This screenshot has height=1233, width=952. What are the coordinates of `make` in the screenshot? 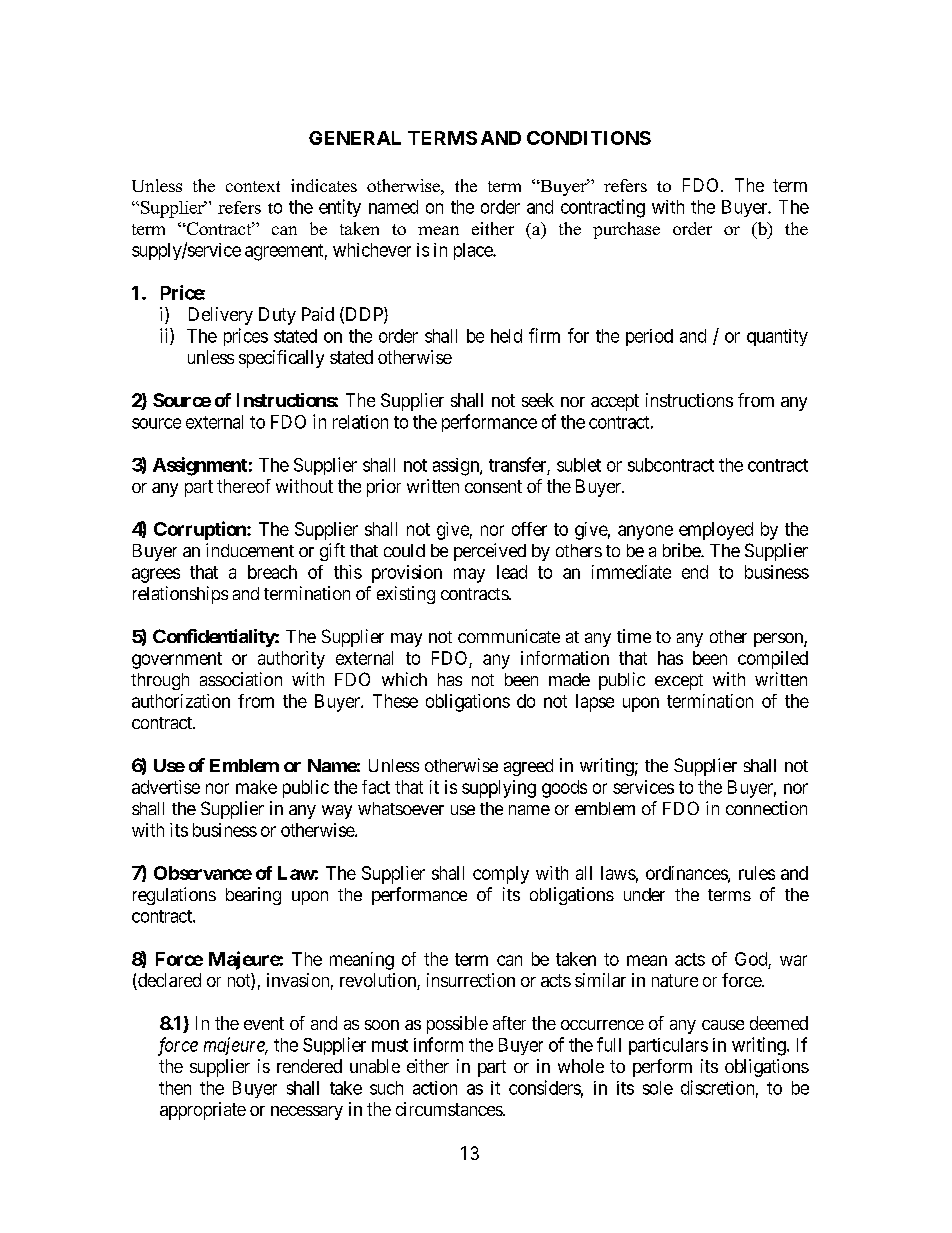 It's located at (256, 787).
